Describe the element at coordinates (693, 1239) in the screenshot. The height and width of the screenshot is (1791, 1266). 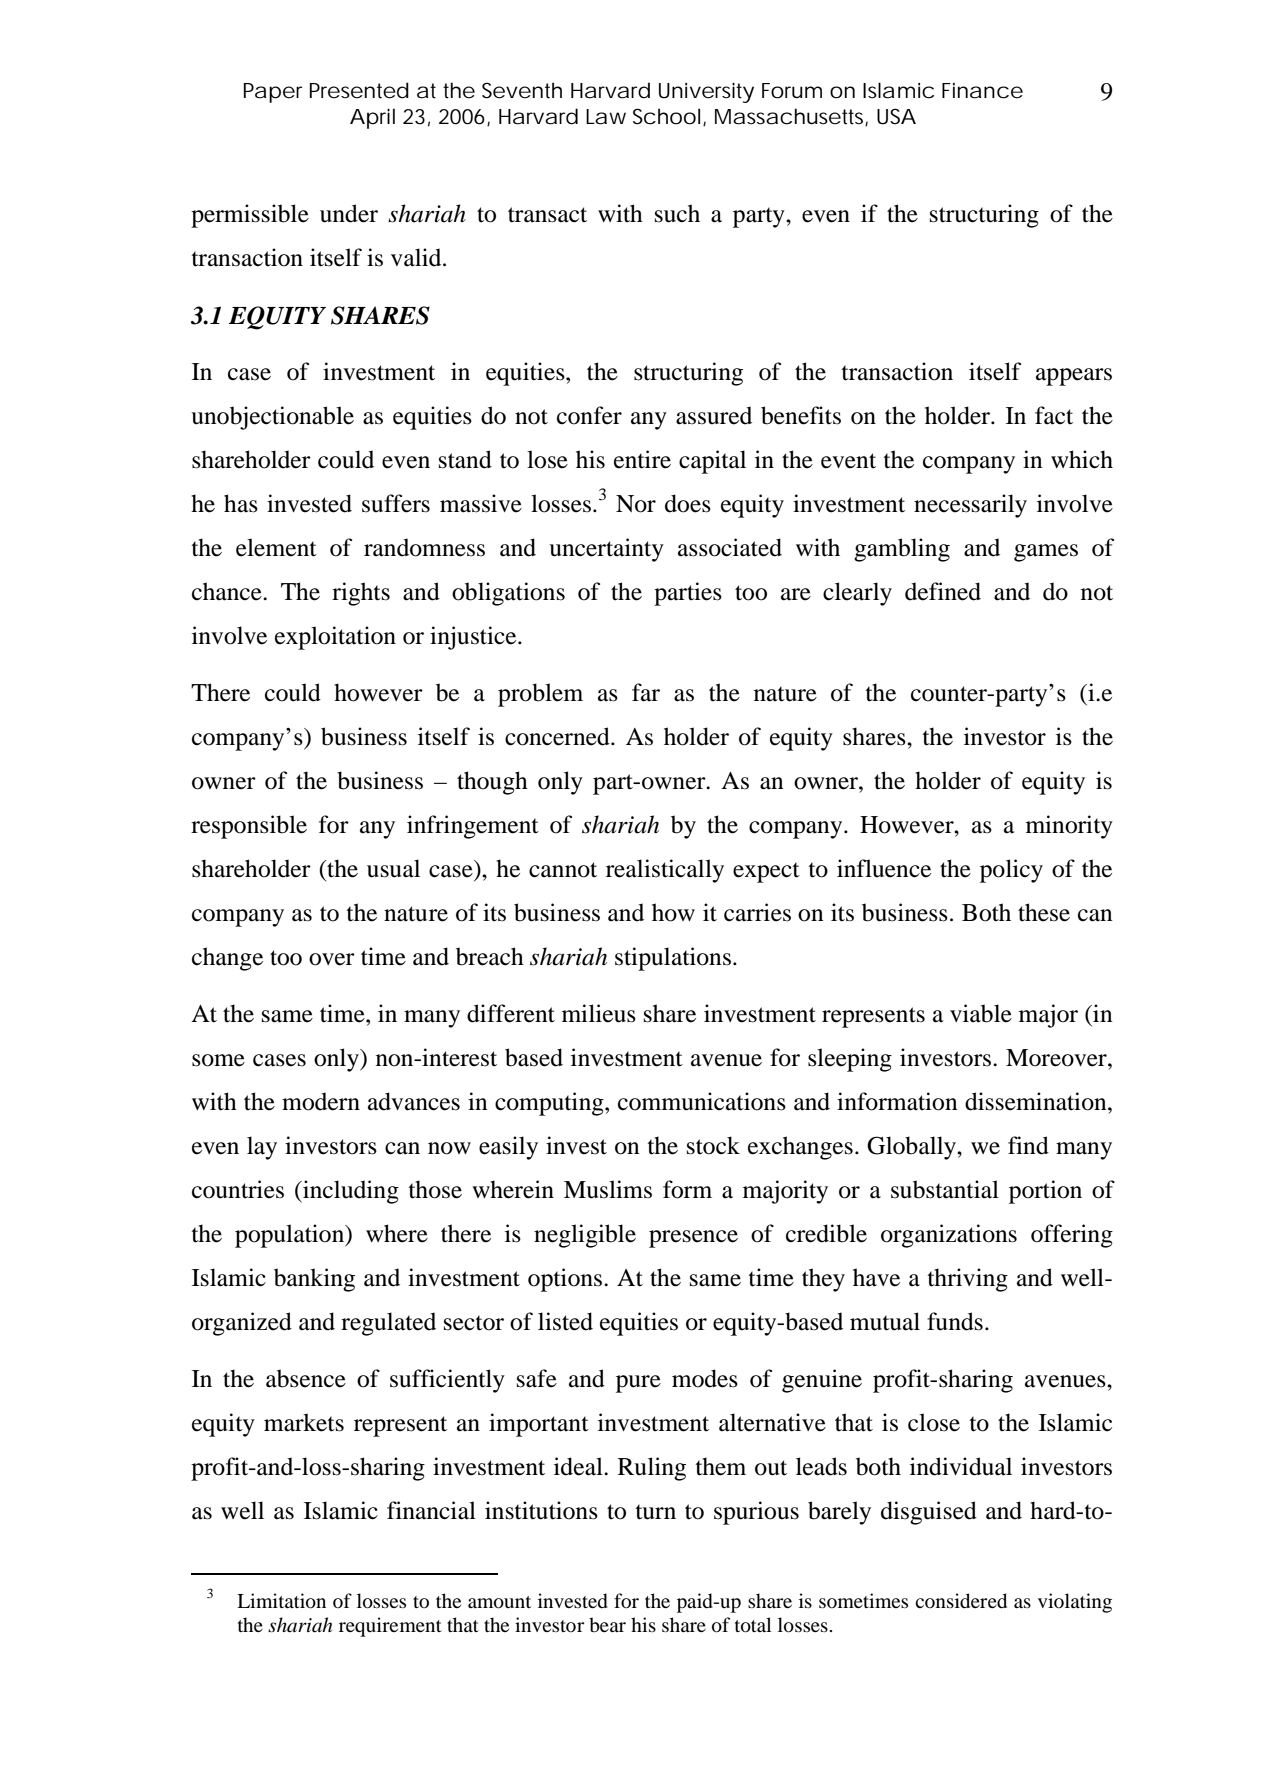
I see `presence` at that location.
